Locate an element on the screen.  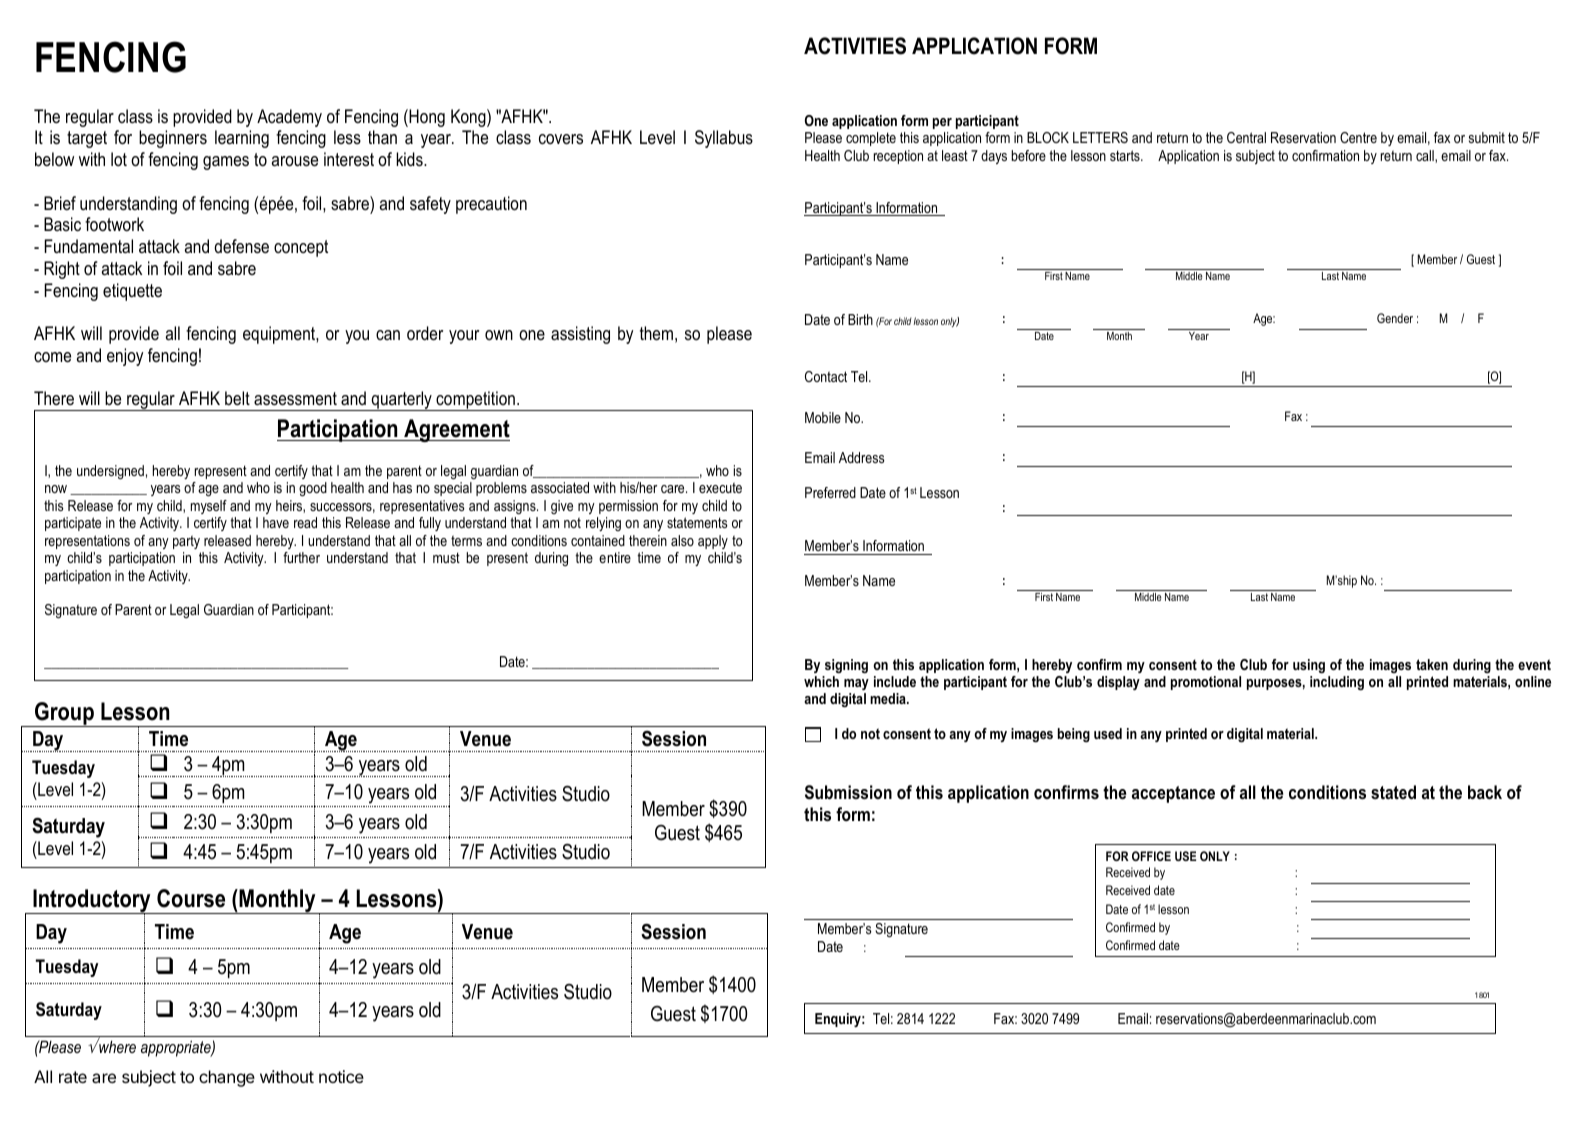
Course is located at coordinates (191, 898).
